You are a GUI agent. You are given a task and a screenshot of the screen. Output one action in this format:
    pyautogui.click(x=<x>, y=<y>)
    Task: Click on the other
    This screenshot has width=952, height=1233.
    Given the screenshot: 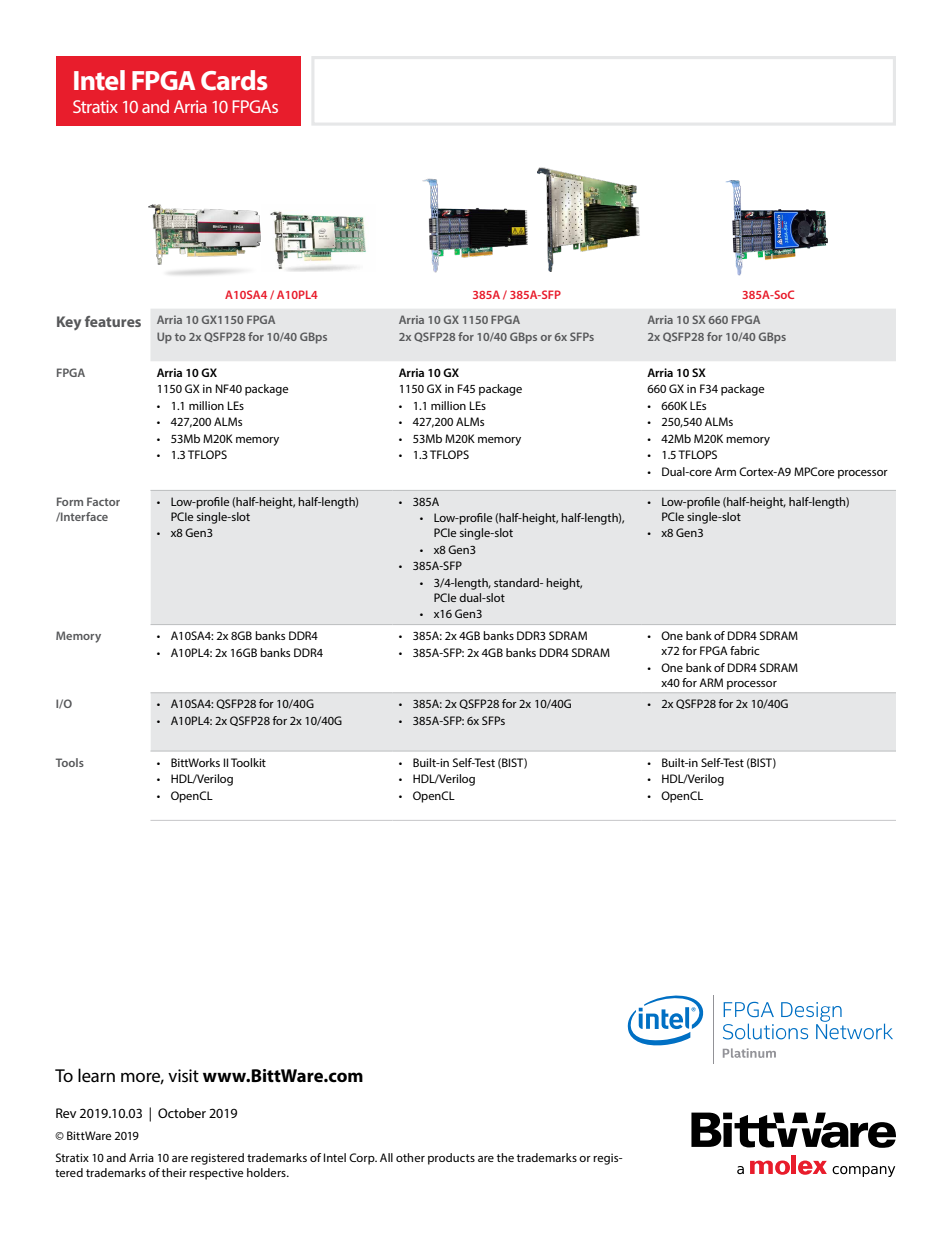 What is the action you would take?
    pyautogui.click(x=410, y=1157)
